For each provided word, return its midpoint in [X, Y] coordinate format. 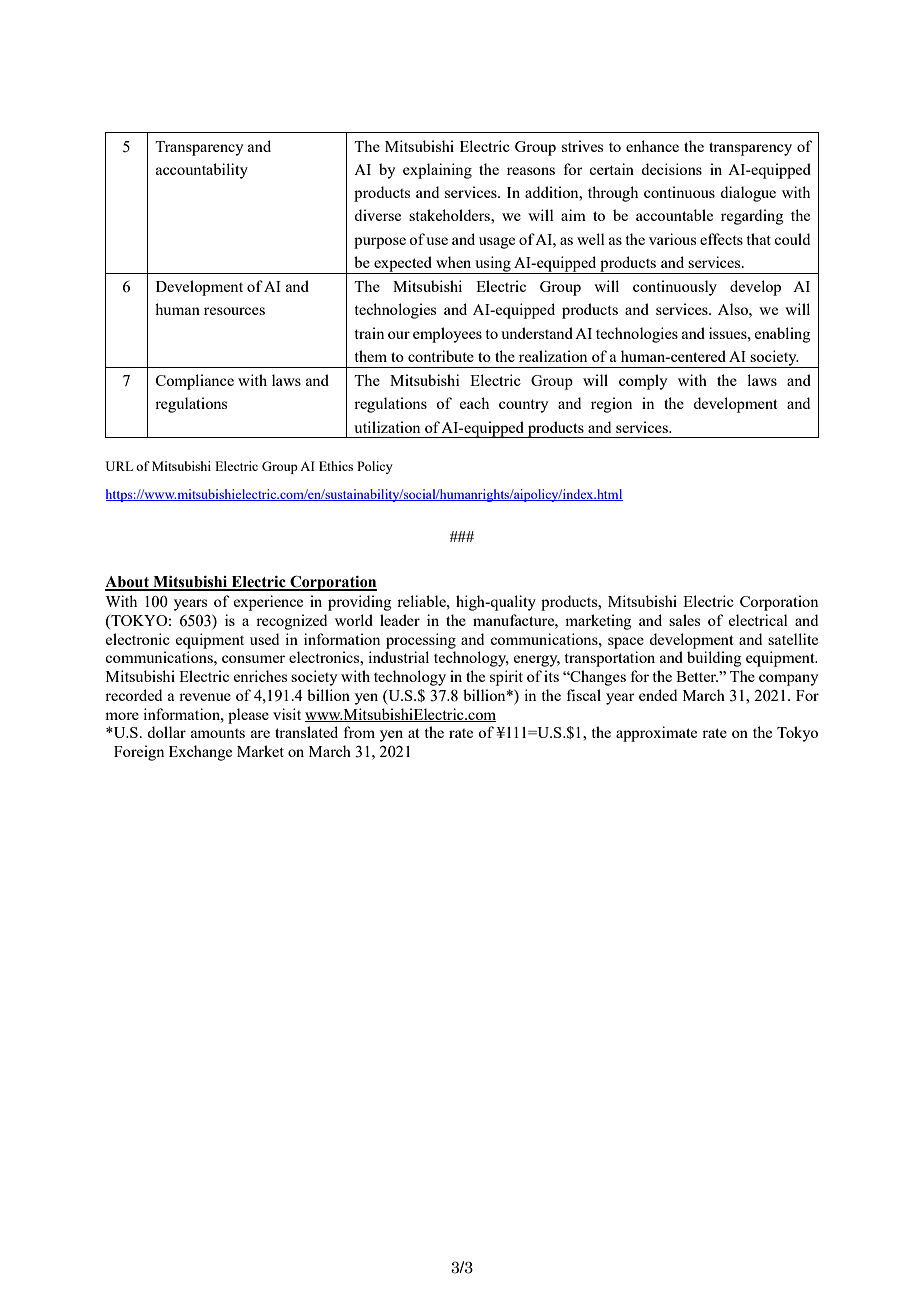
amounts [218, 733]
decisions [671, 169]
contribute [441, 356]
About [128, 583]
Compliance [195, 382]
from [359, 732]
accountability [202, 171]
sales [684, 620]
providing [359, 603]
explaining [437, 171]
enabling [782, 335]
